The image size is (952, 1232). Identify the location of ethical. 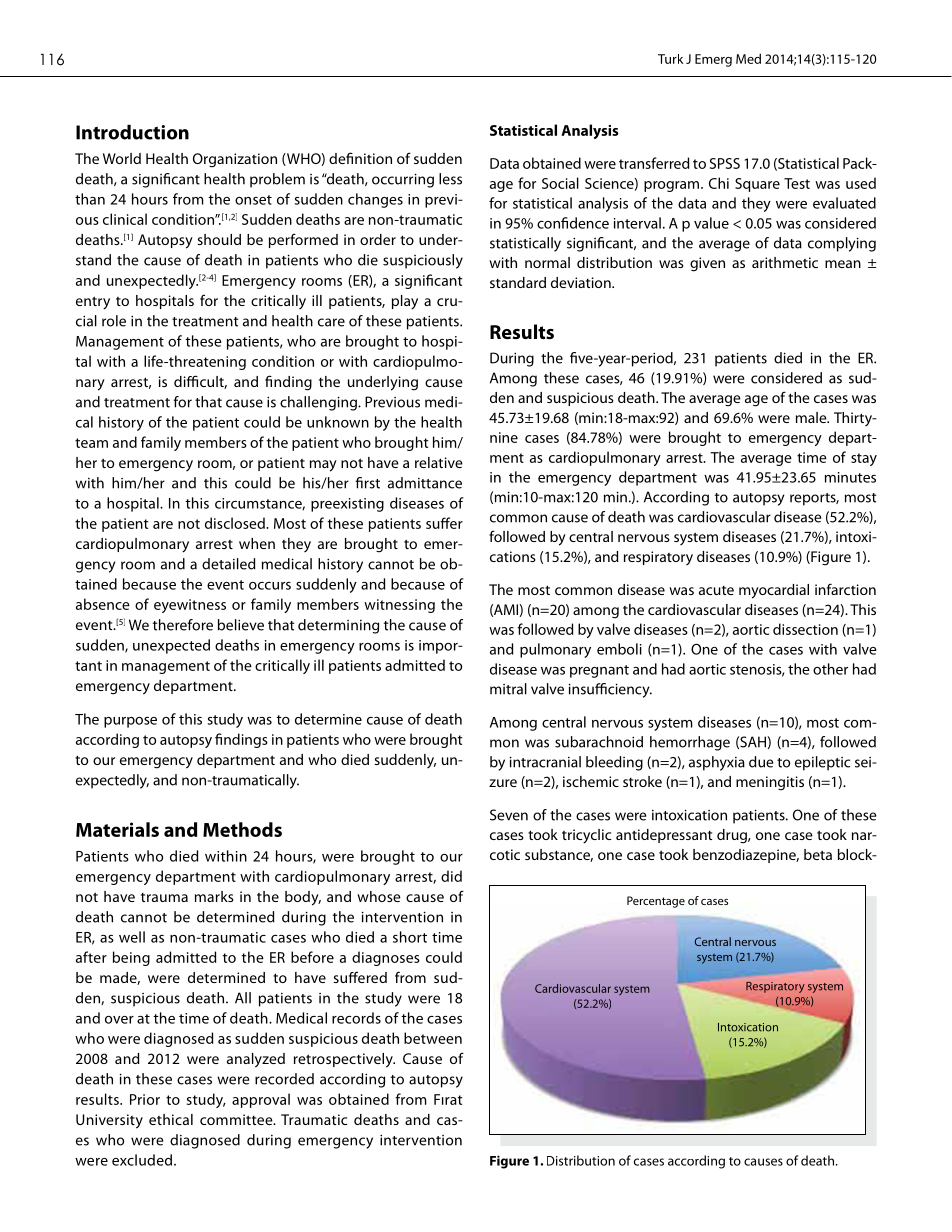
(171, 1119).
